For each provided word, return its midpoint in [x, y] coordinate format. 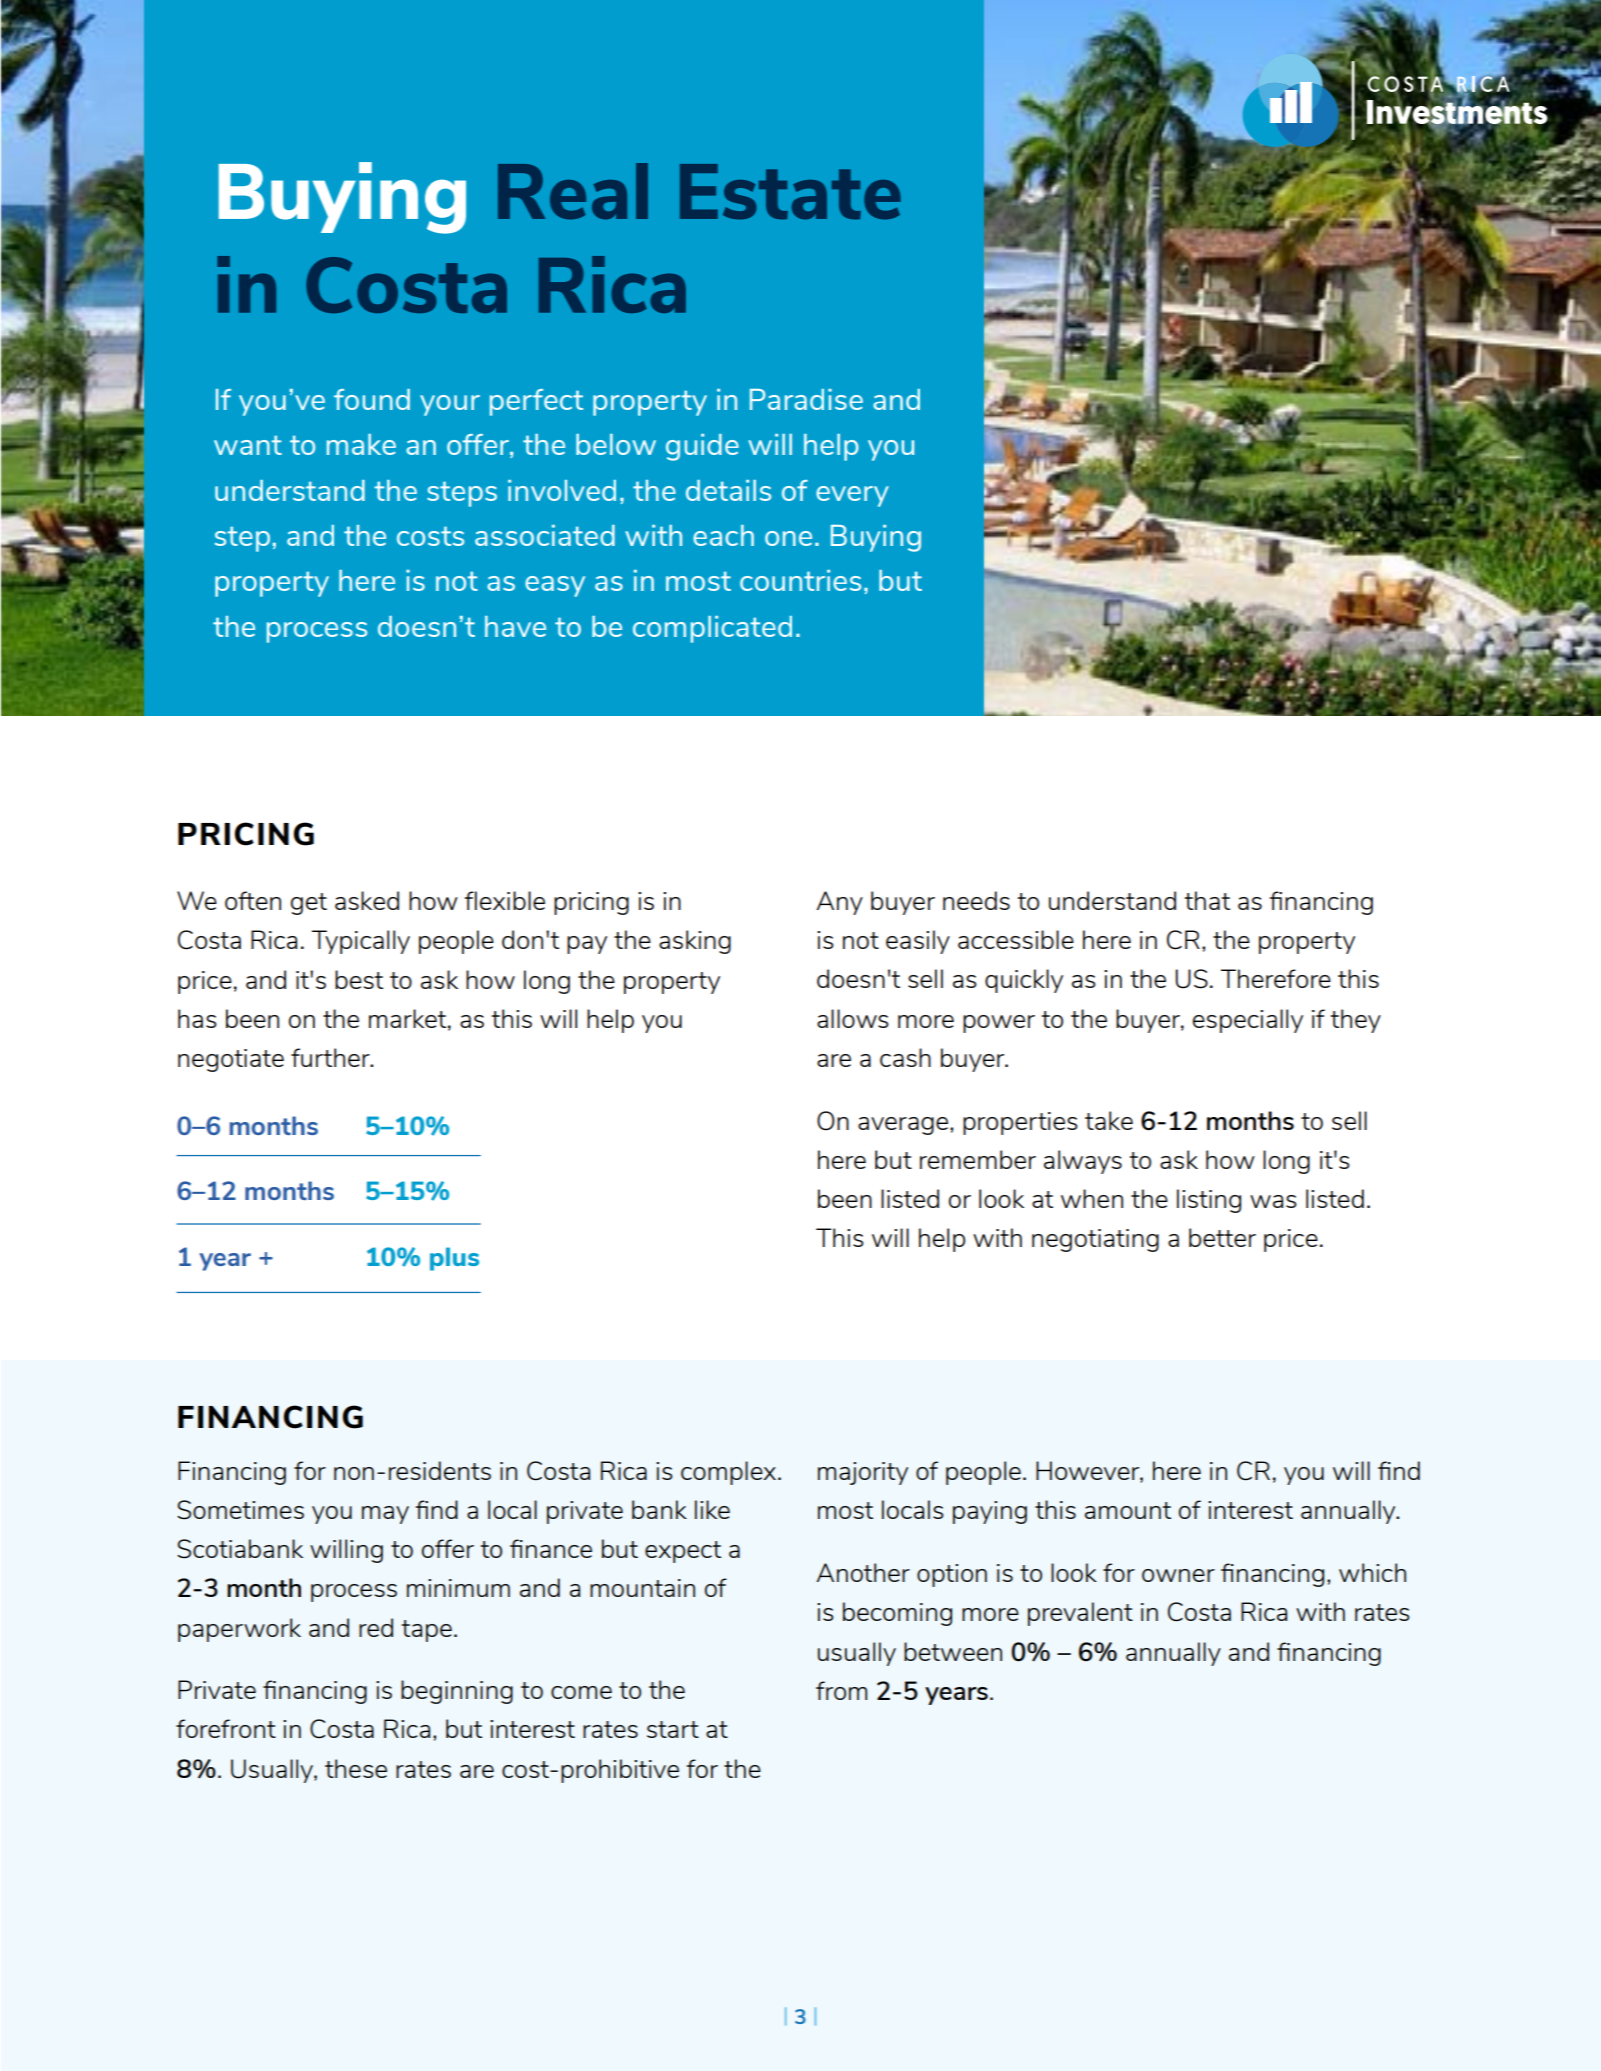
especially [1248, 1021]
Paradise [806, 399]
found [372, 399]
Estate [790, 191]
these [356, 1768]
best [359, 979]
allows [853, 1018]
